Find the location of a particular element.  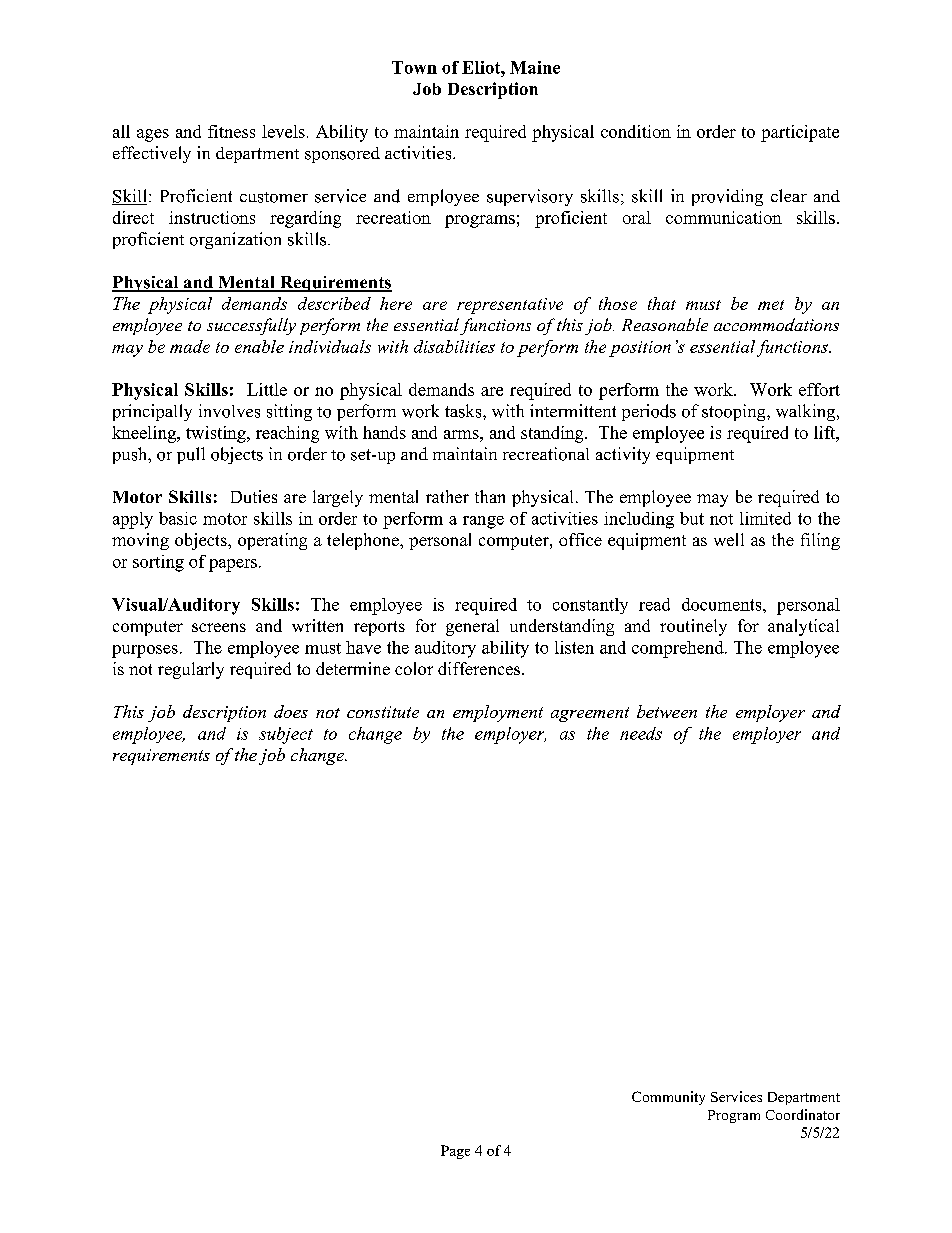

made is located at coordinates (190, 346).
